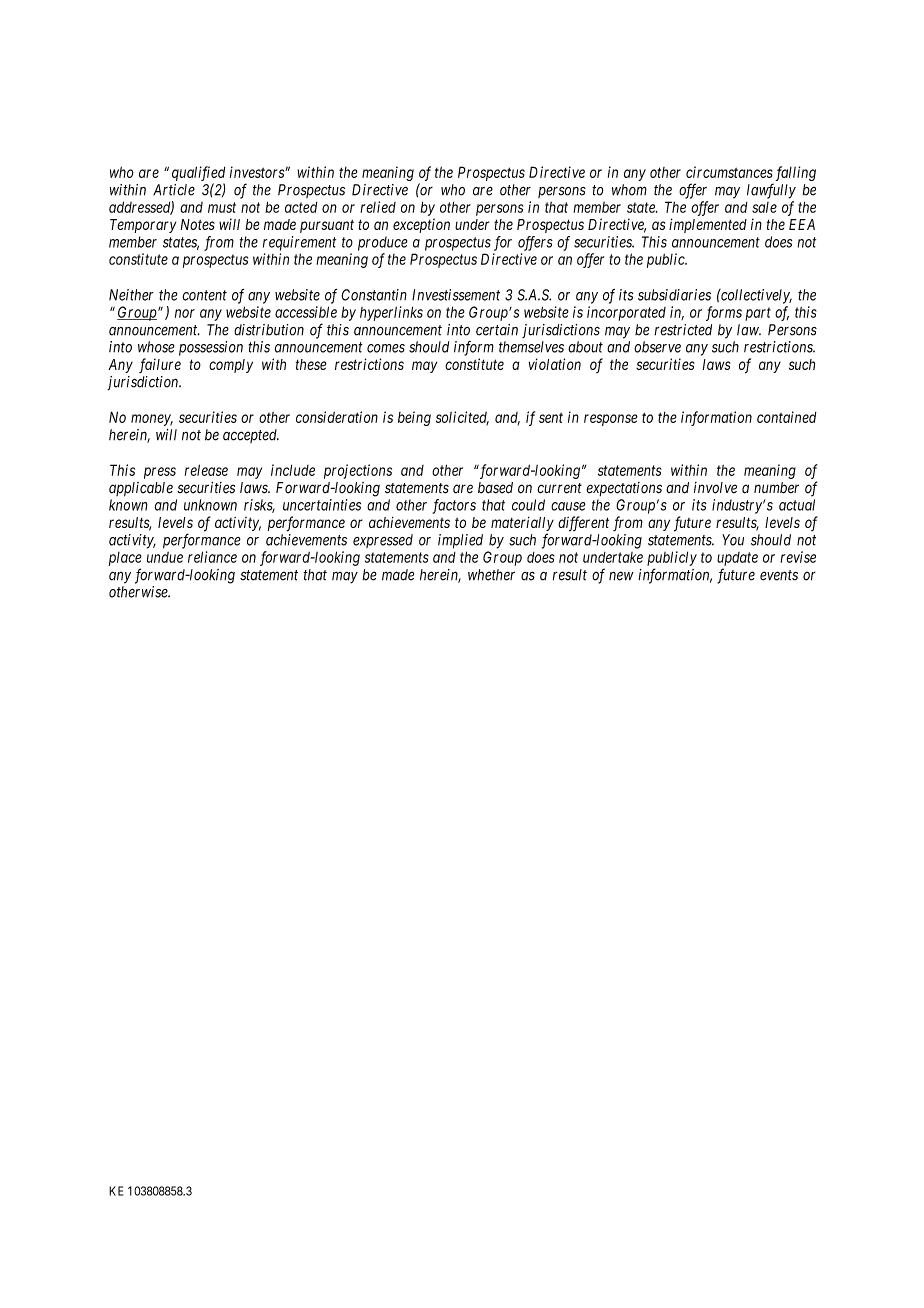  What do you see at coordinates (378, 207) in the page?
I see `relied` at bounding box center [378, 207].
